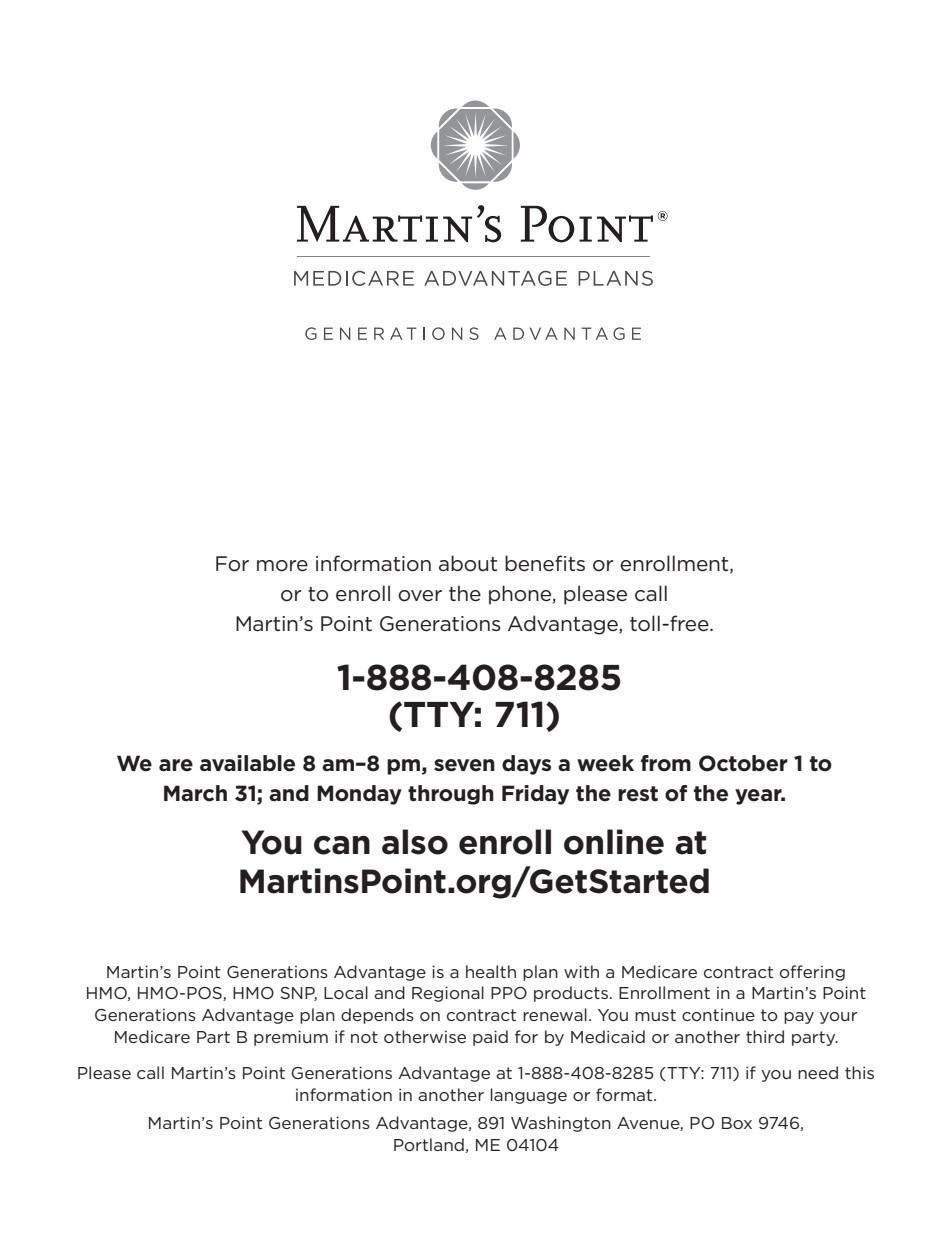  What do you see at coordinates (342, 845) in the screenshot?
I see `can` at bounding box center [342, 845].
